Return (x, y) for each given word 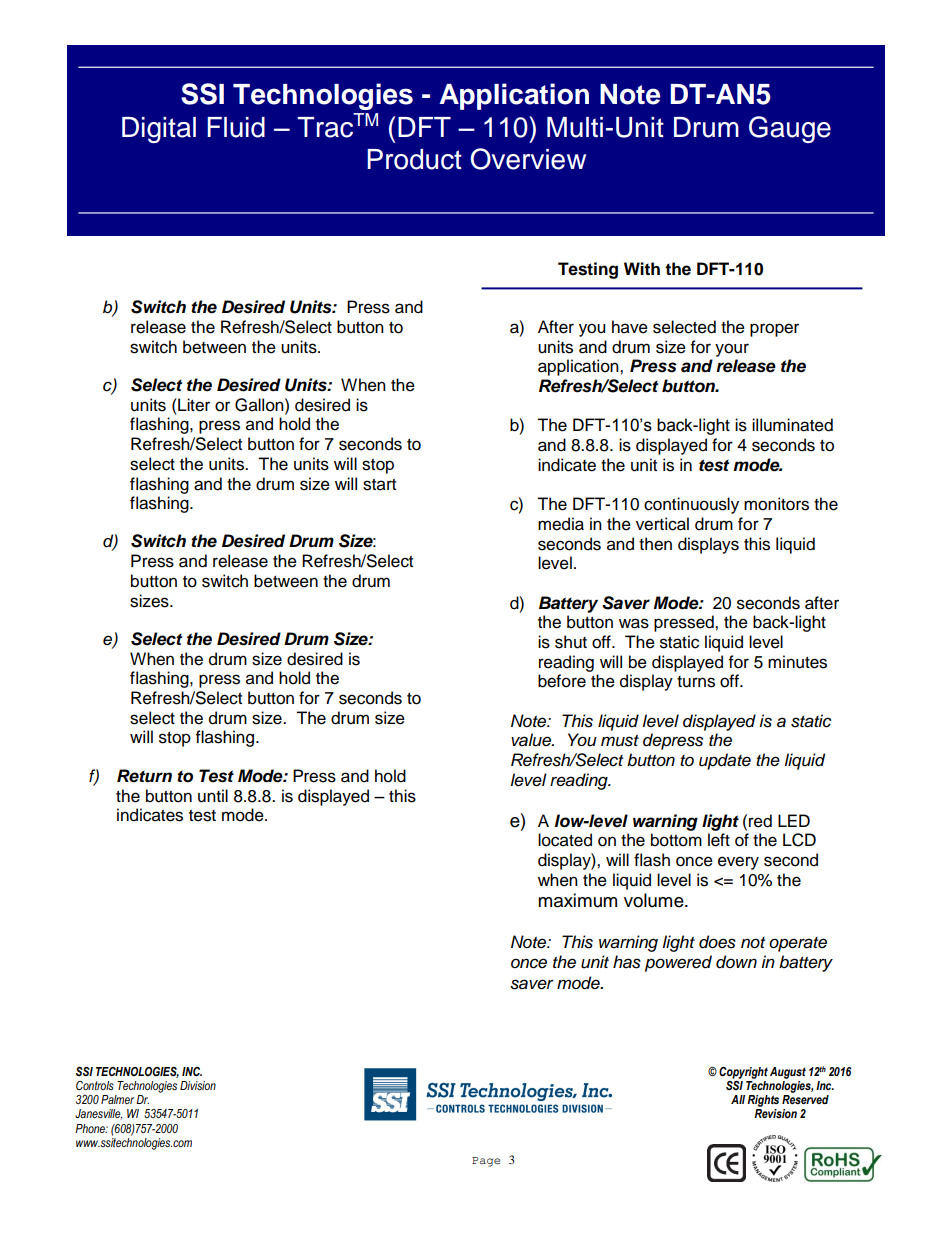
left (719, 840)
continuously (691, 505)
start (379, 485)
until (213, 796)
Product (414, 159)
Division (198, 1086)
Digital (159, 130)
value (532, 740)
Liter (193, 405)
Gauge (790, 129)
